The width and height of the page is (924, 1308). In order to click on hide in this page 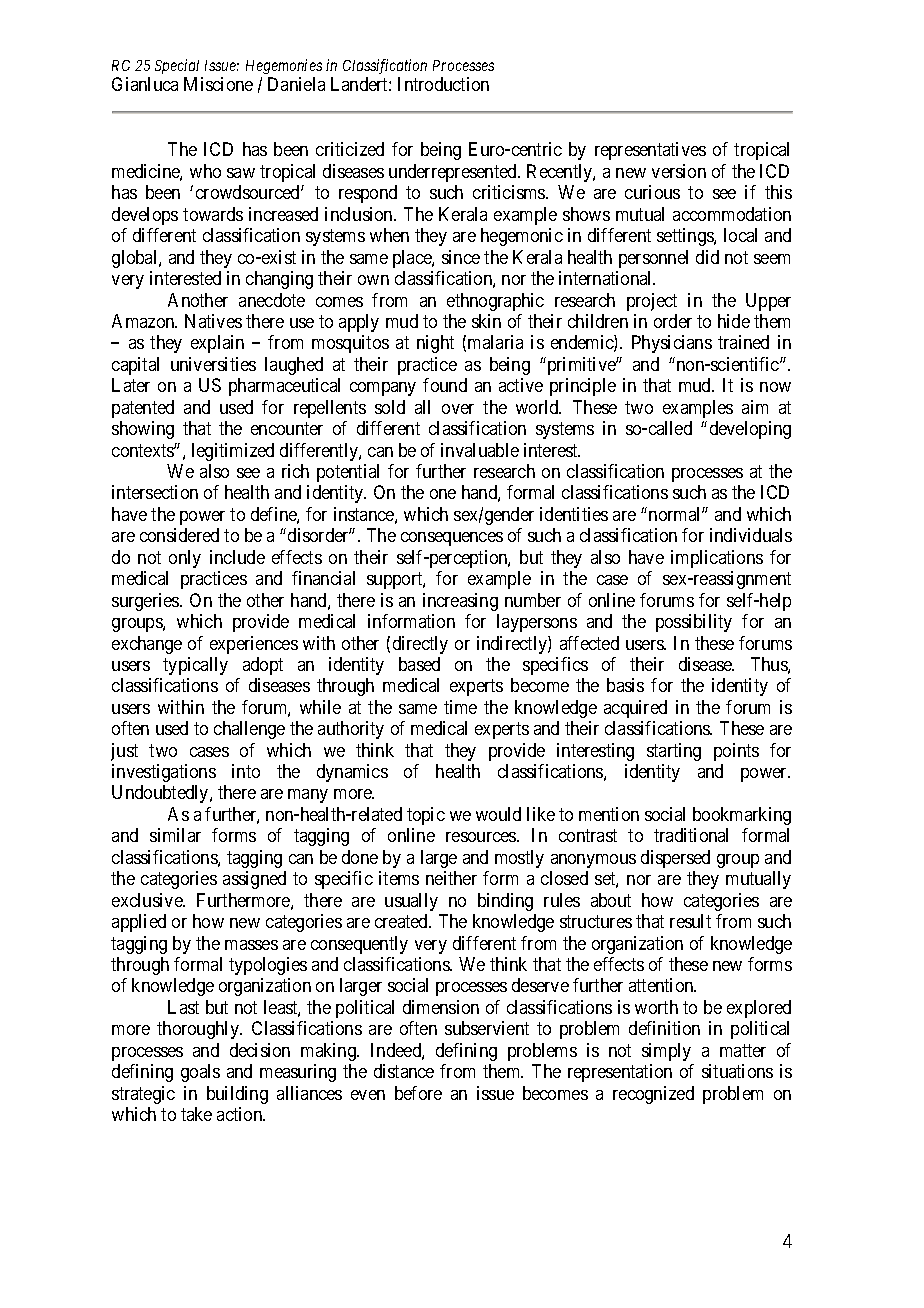, I will do `click(734, 321)`.
